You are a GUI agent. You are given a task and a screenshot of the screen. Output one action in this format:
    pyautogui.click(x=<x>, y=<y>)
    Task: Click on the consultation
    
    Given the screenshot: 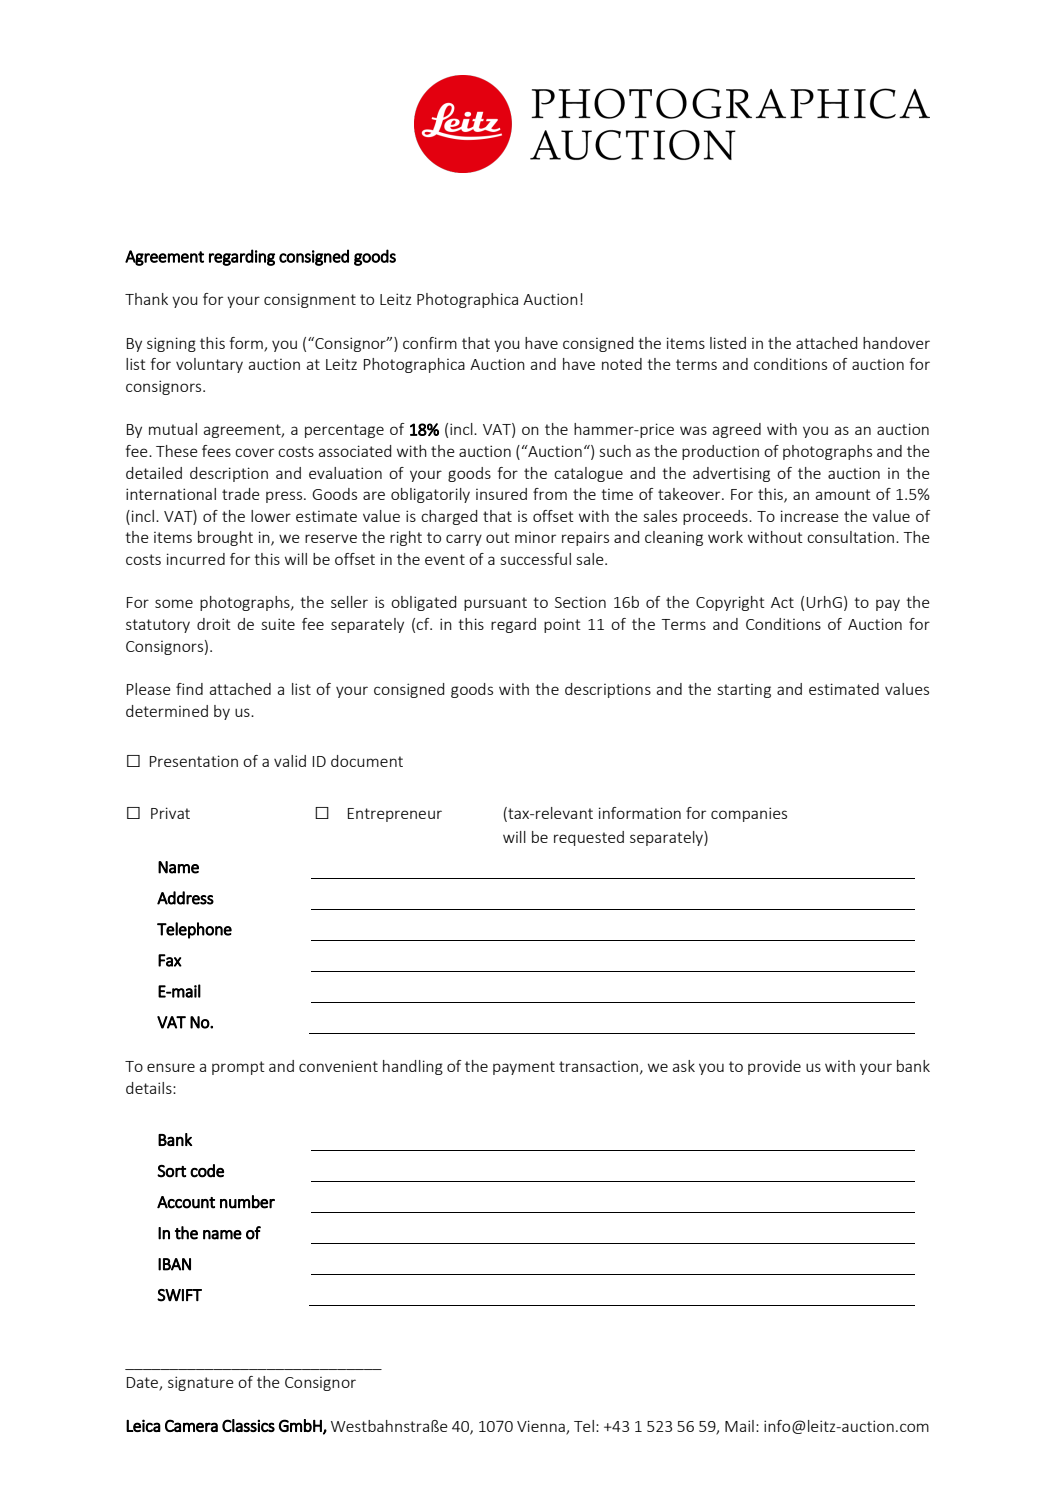 What is the action you would take?
    pyautogui.click(x=850, y=537)
